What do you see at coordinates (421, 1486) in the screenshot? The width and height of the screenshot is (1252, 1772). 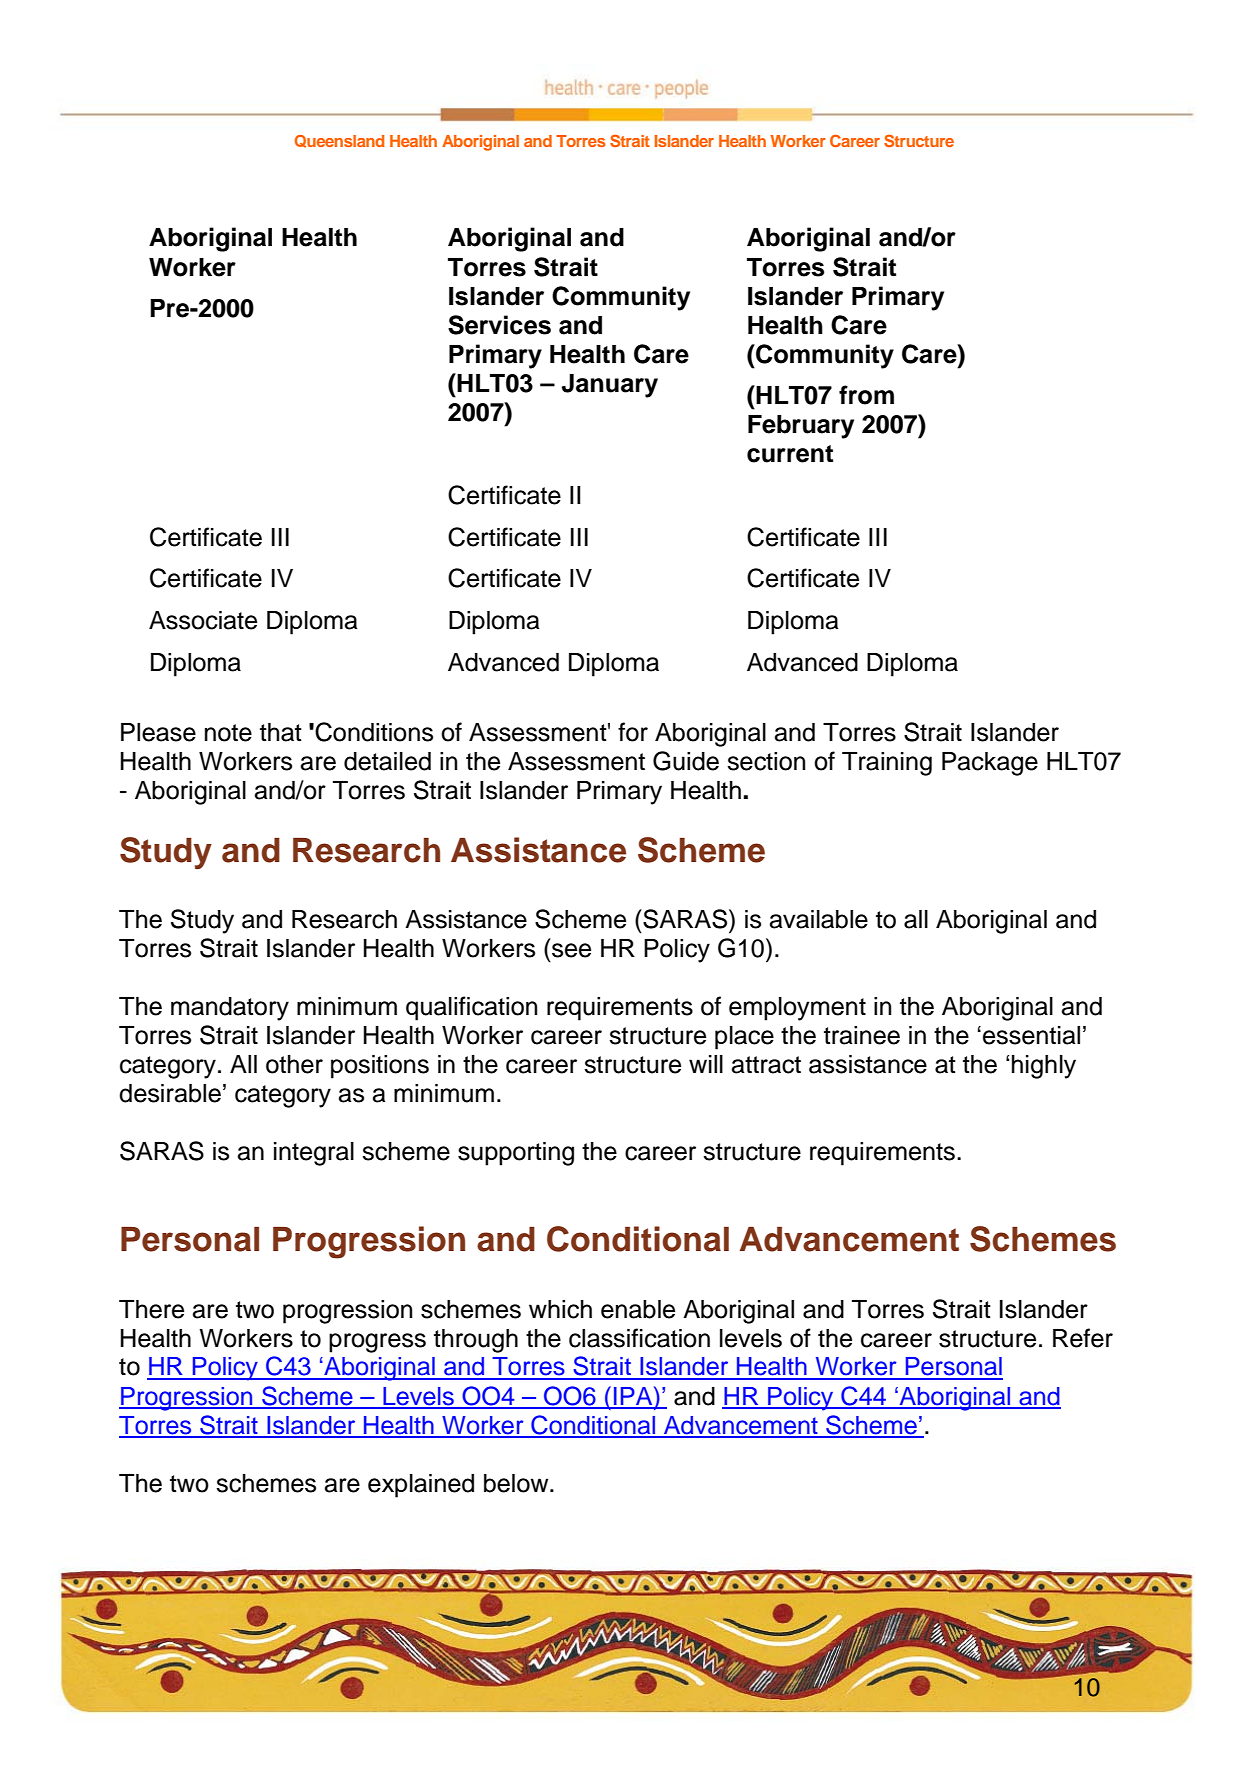 I see `explained` at bounding box center [421, 1486].
